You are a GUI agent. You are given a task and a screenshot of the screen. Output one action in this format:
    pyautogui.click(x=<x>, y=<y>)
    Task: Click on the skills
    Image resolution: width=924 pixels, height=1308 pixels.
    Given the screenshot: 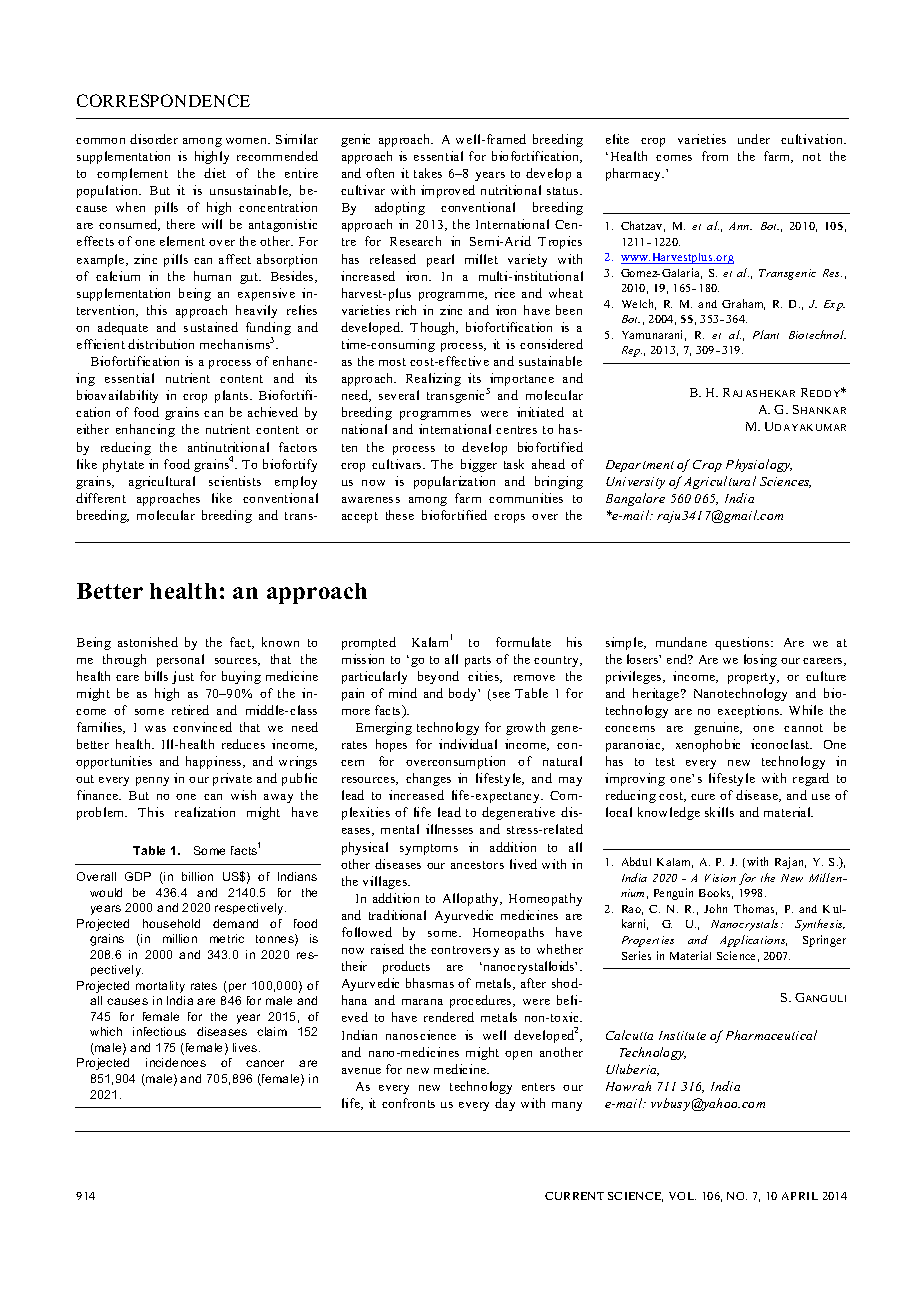 What is the action you would take?
    pyautogui.click(x=719, y=812)
